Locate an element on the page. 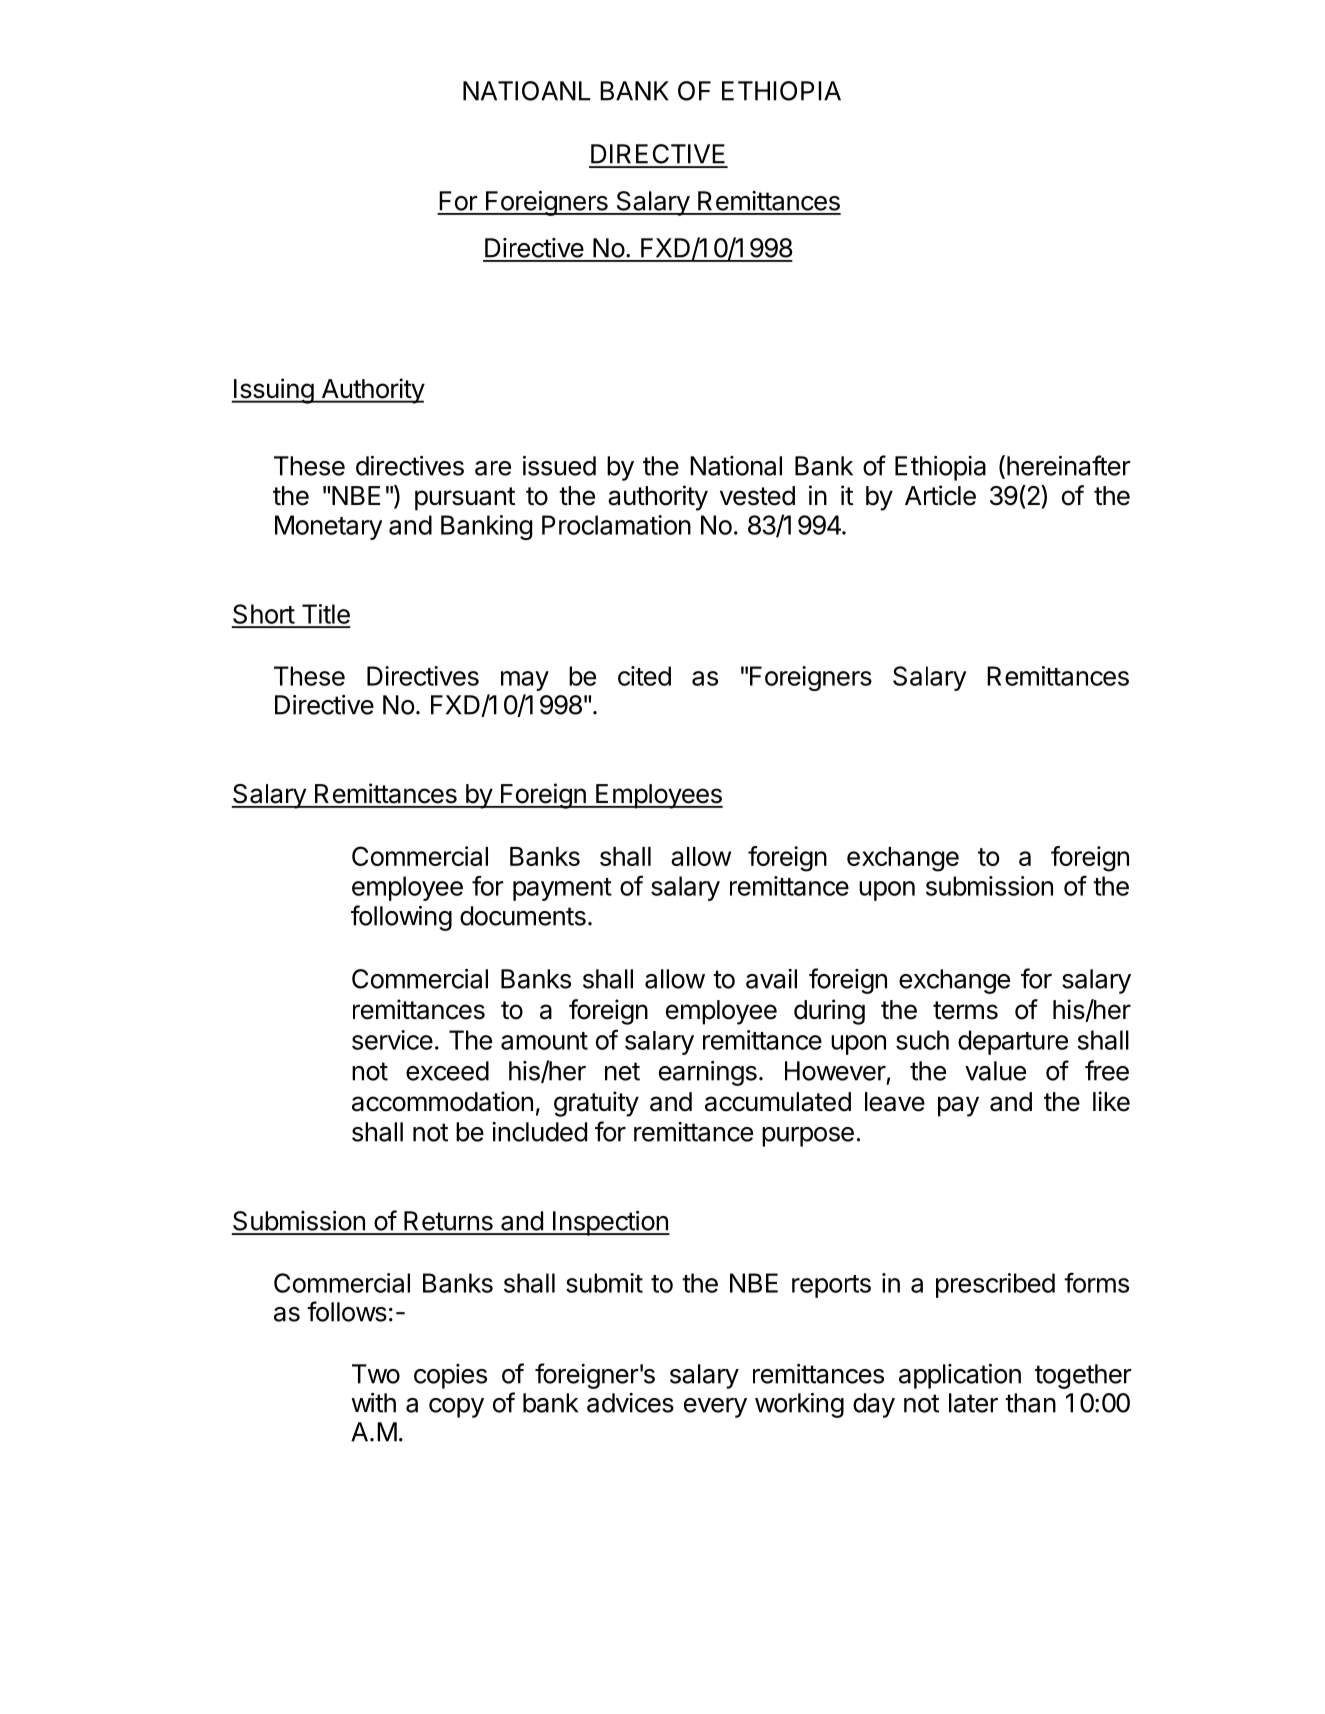 The width and height of the image is (1325, 1714). than is located at coordinates (1030, 1403).
